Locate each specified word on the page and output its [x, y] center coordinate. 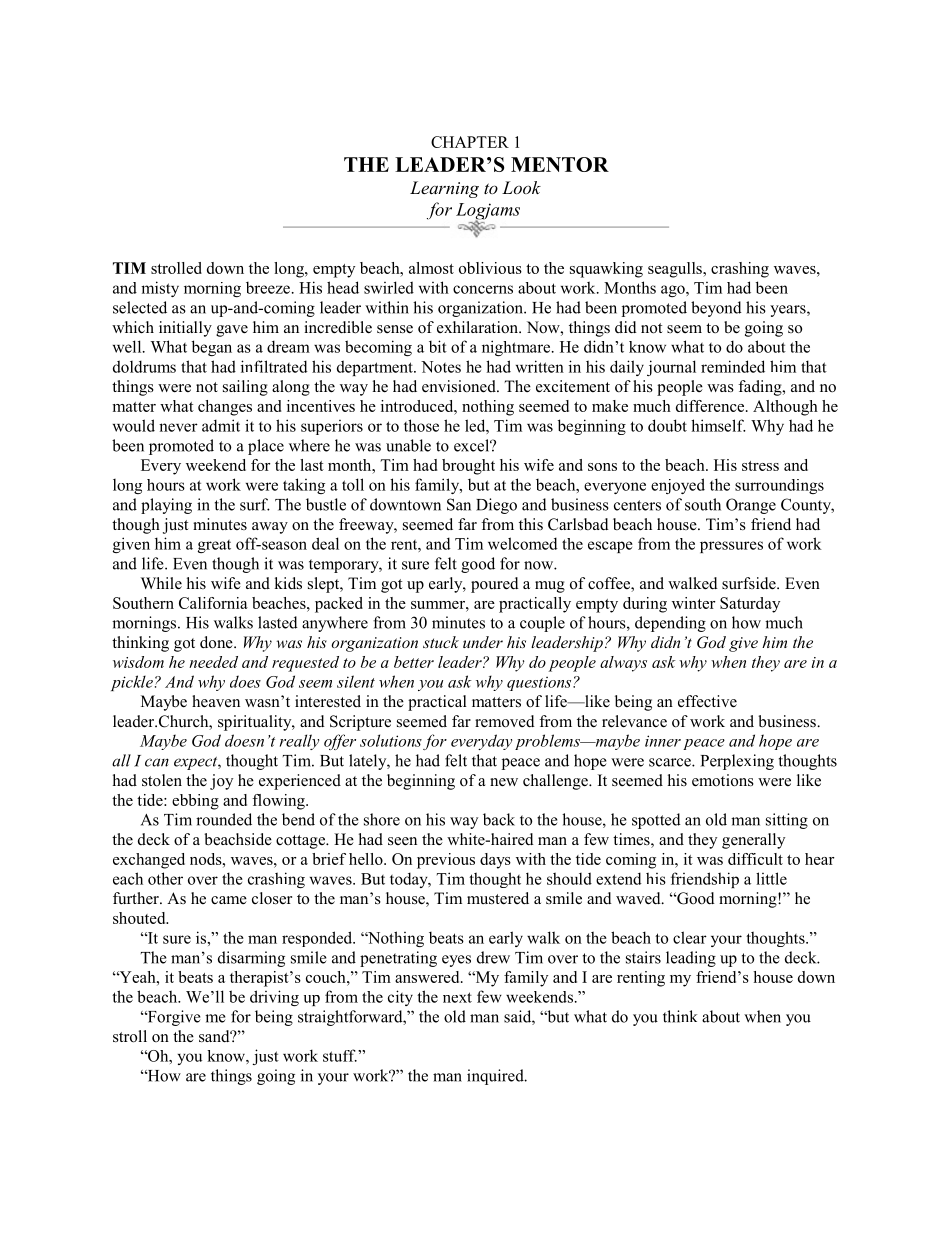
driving [274, 998]
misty [160, 289]
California [213, 603]
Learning [444, 189]
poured [495, 585]
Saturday [750, 605]
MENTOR [560, 164]
